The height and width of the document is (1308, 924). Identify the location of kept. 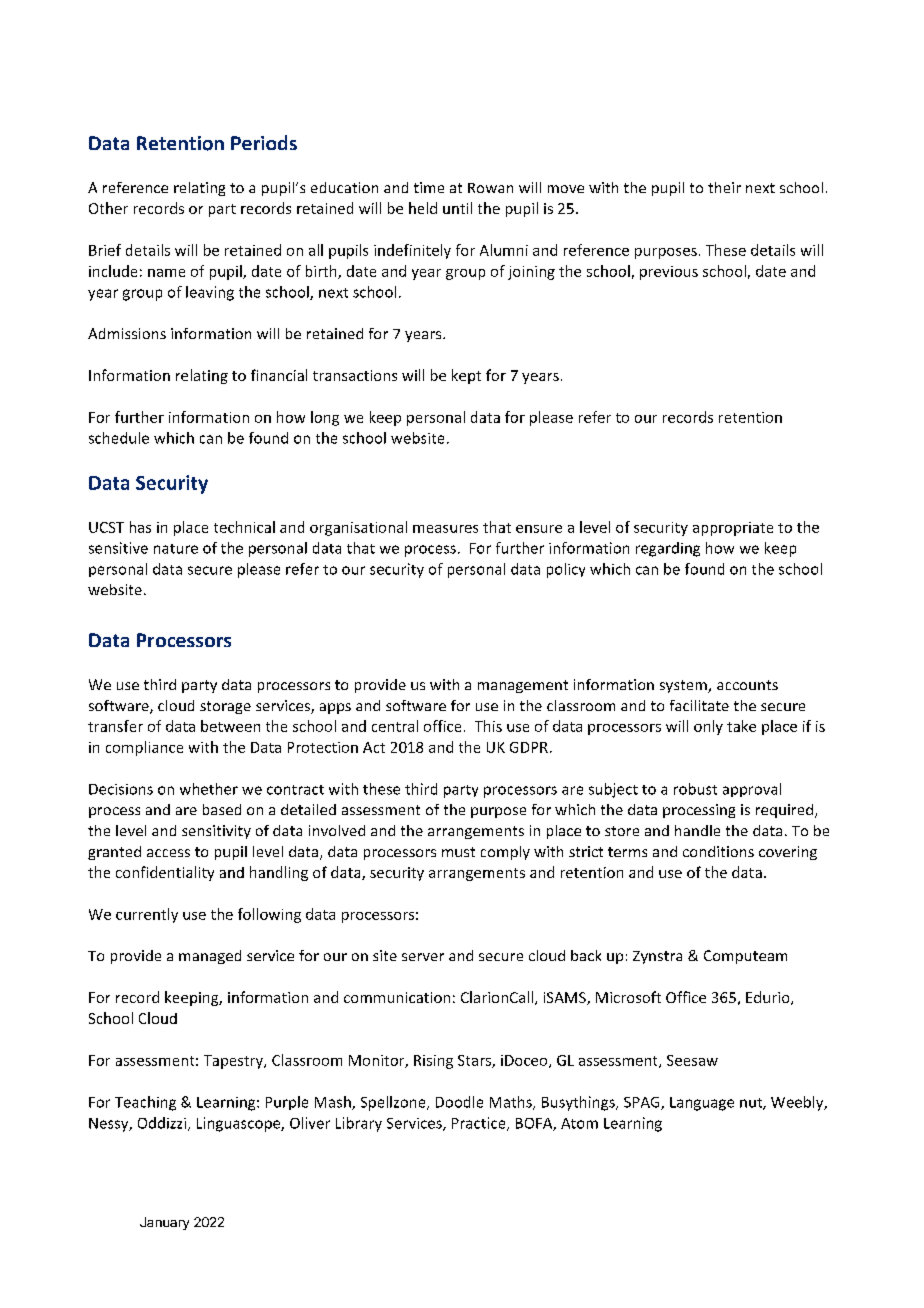
(466, 376).
